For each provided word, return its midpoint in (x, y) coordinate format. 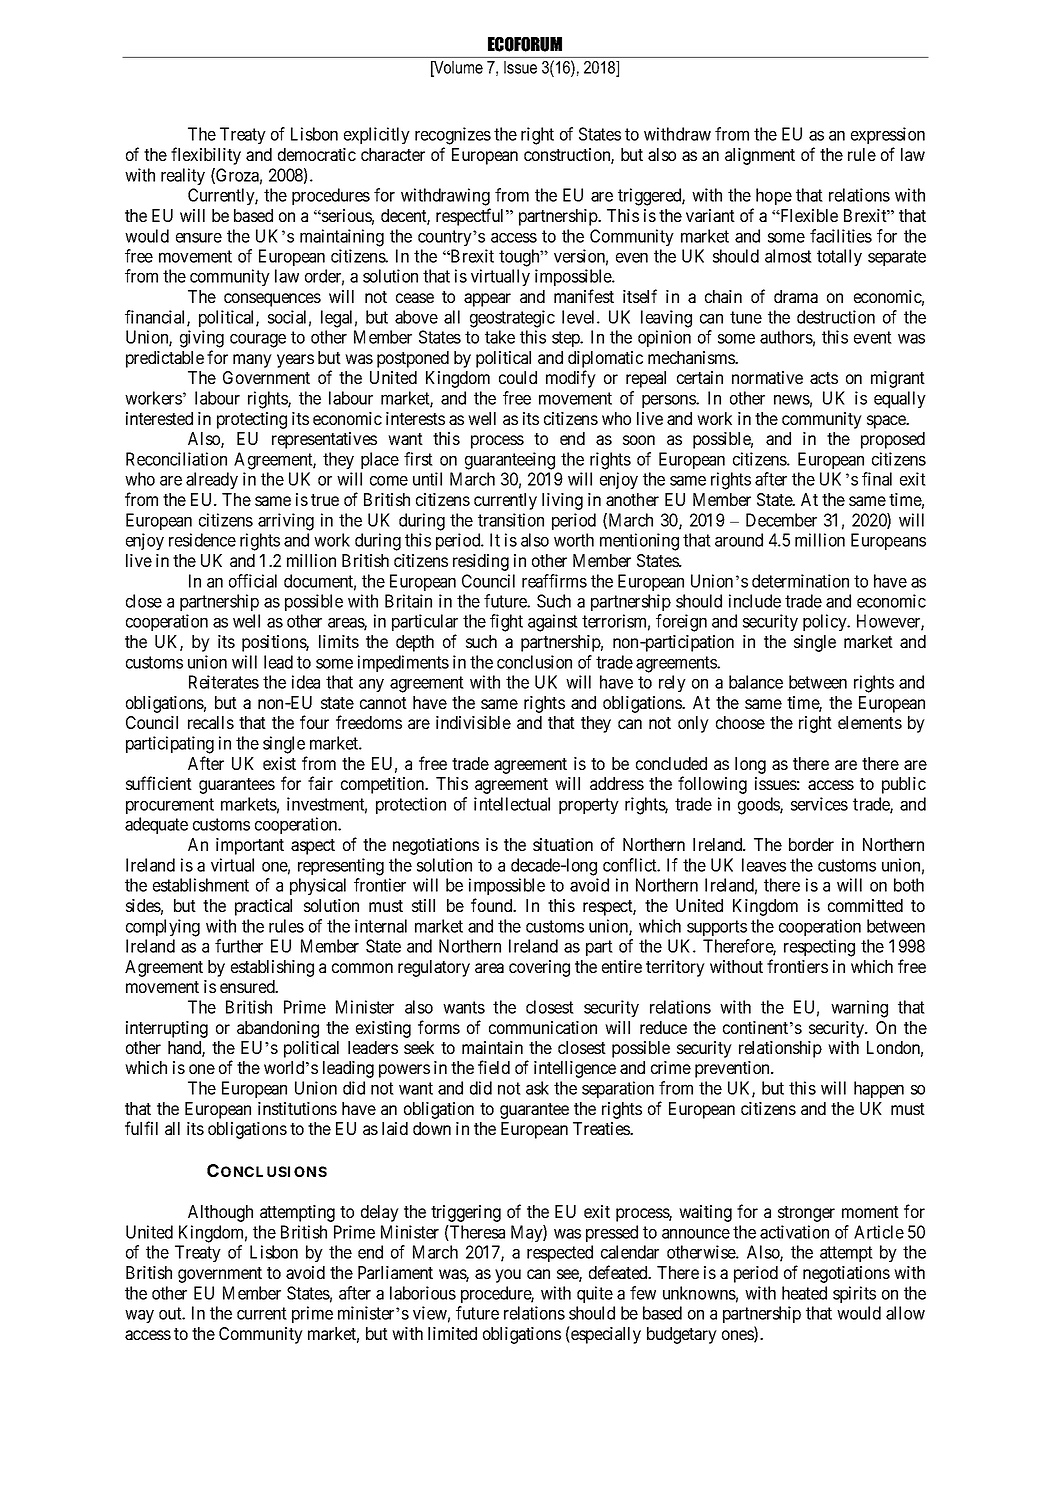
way (139, 1316)
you (508, 1276)
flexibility (206, 156)
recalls (211, 722)
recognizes (453, 136)
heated (804, 1293)
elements (870, 722)
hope (774, 196)
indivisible (473, 722)
